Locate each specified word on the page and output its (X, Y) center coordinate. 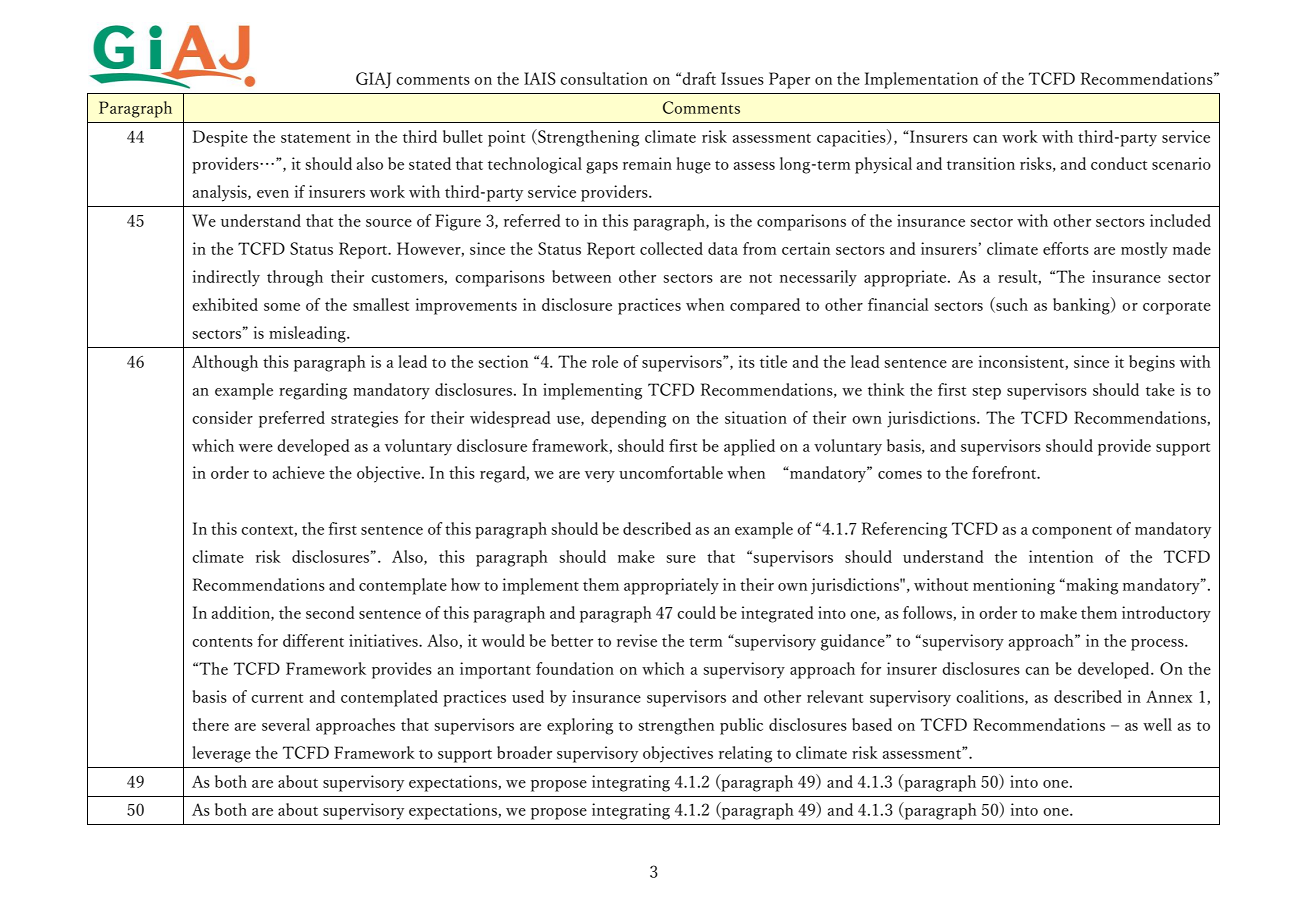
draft (699, 78)
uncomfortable (671, 472)
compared (765, 306)
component (1072, 532)
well (1157, 724)
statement (316, 138)
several (286, 724)
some (282, 307)
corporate (1177, 308)
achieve (299, 472)
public (741, 726)
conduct (1119, 163)
